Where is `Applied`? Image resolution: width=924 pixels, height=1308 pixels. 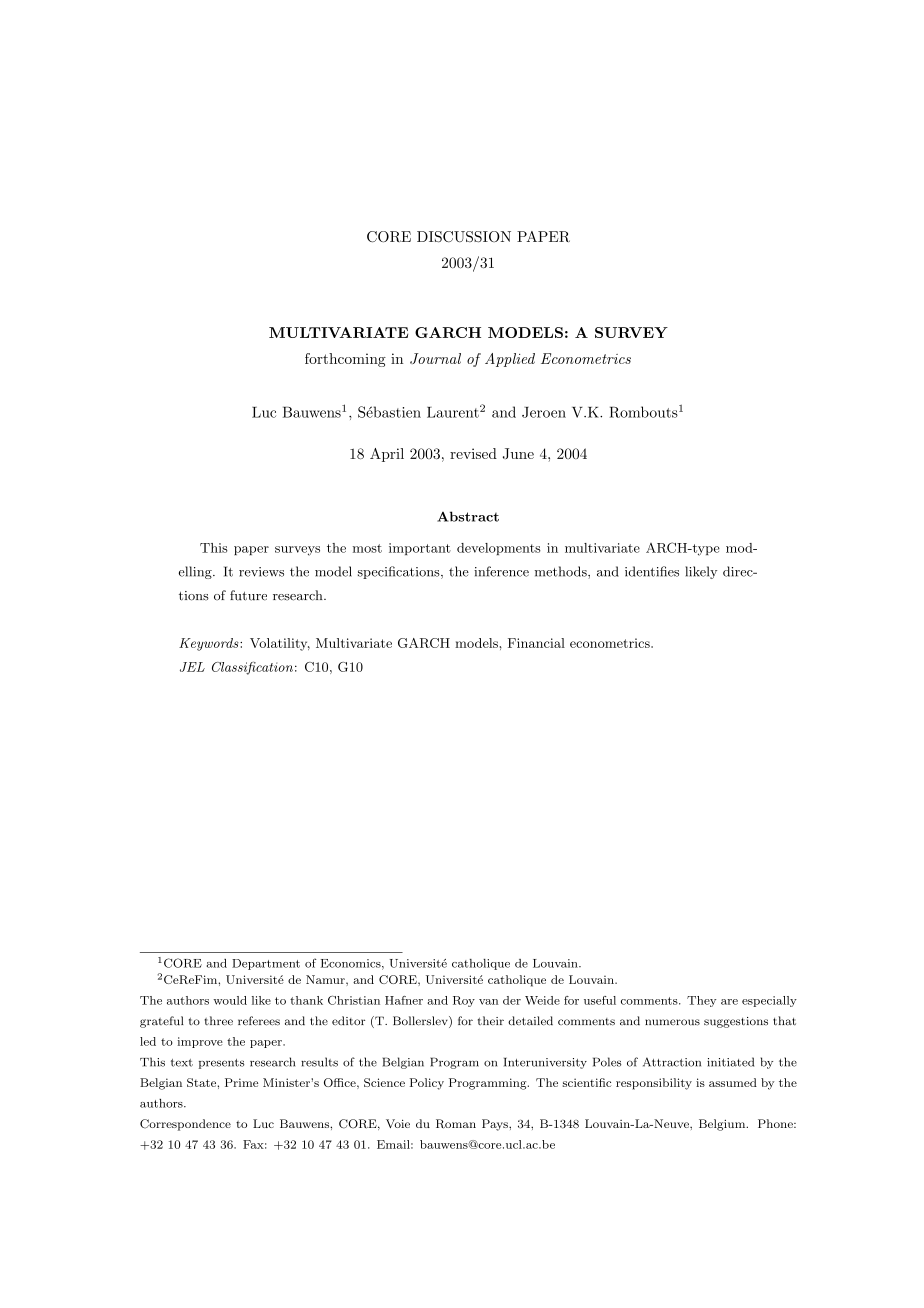
Applied is located at coordinates (510, 360).
